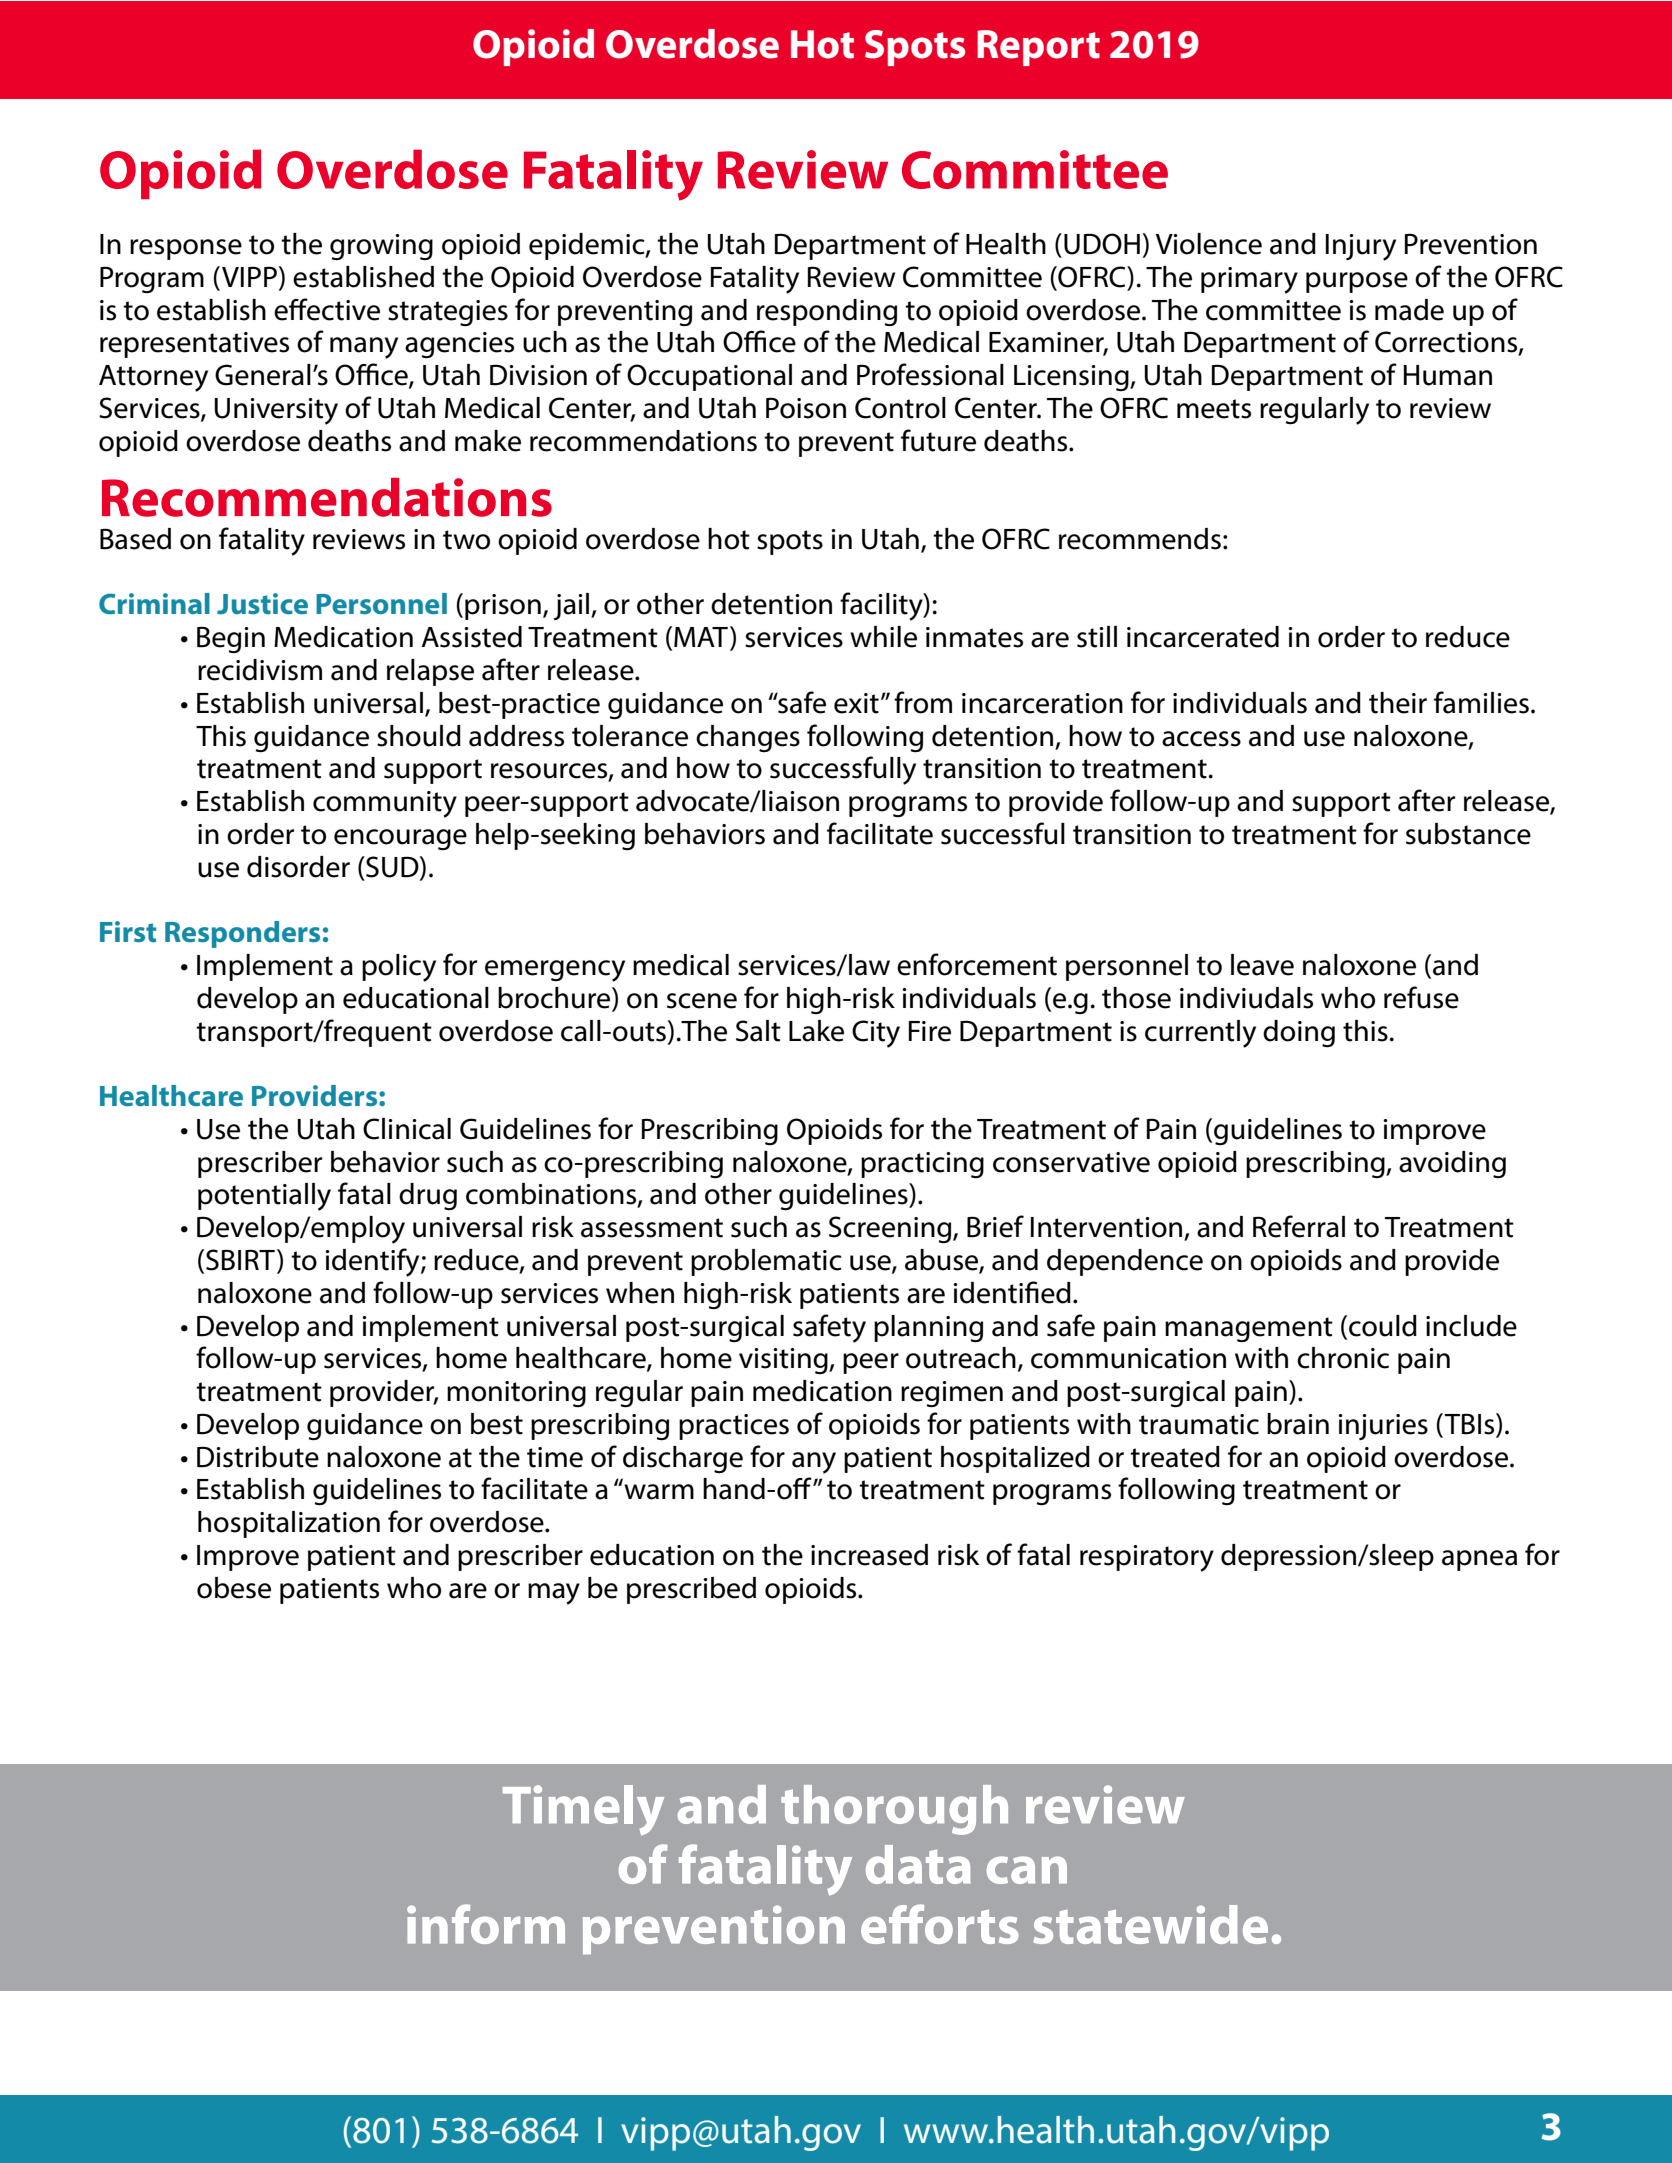 The width and height of the image is (1672, 2163). Describe the element at coordinates (918, 1864) in the image. I see `data` at that location.
